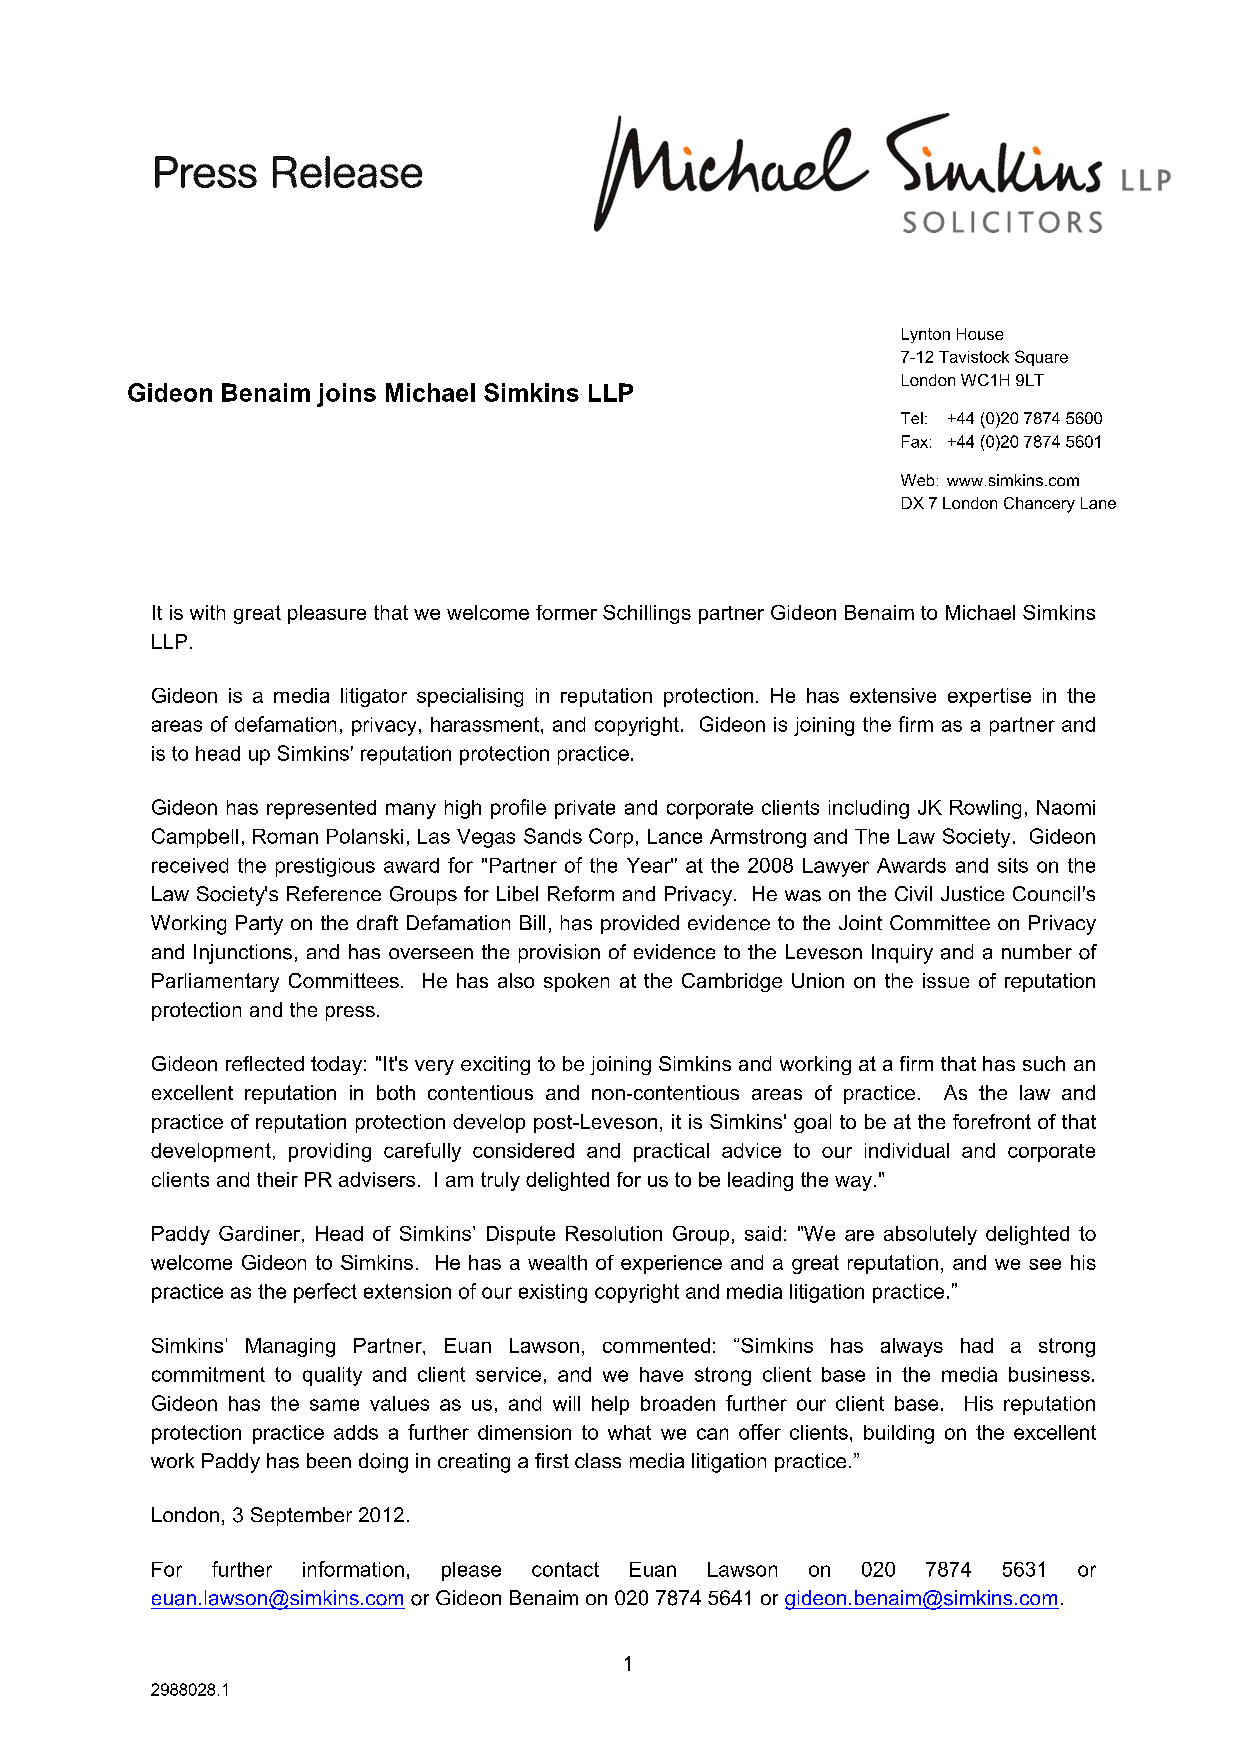 This screenshot has height=1764, width=1247. I want to click on experience, so click(671, 1264).
